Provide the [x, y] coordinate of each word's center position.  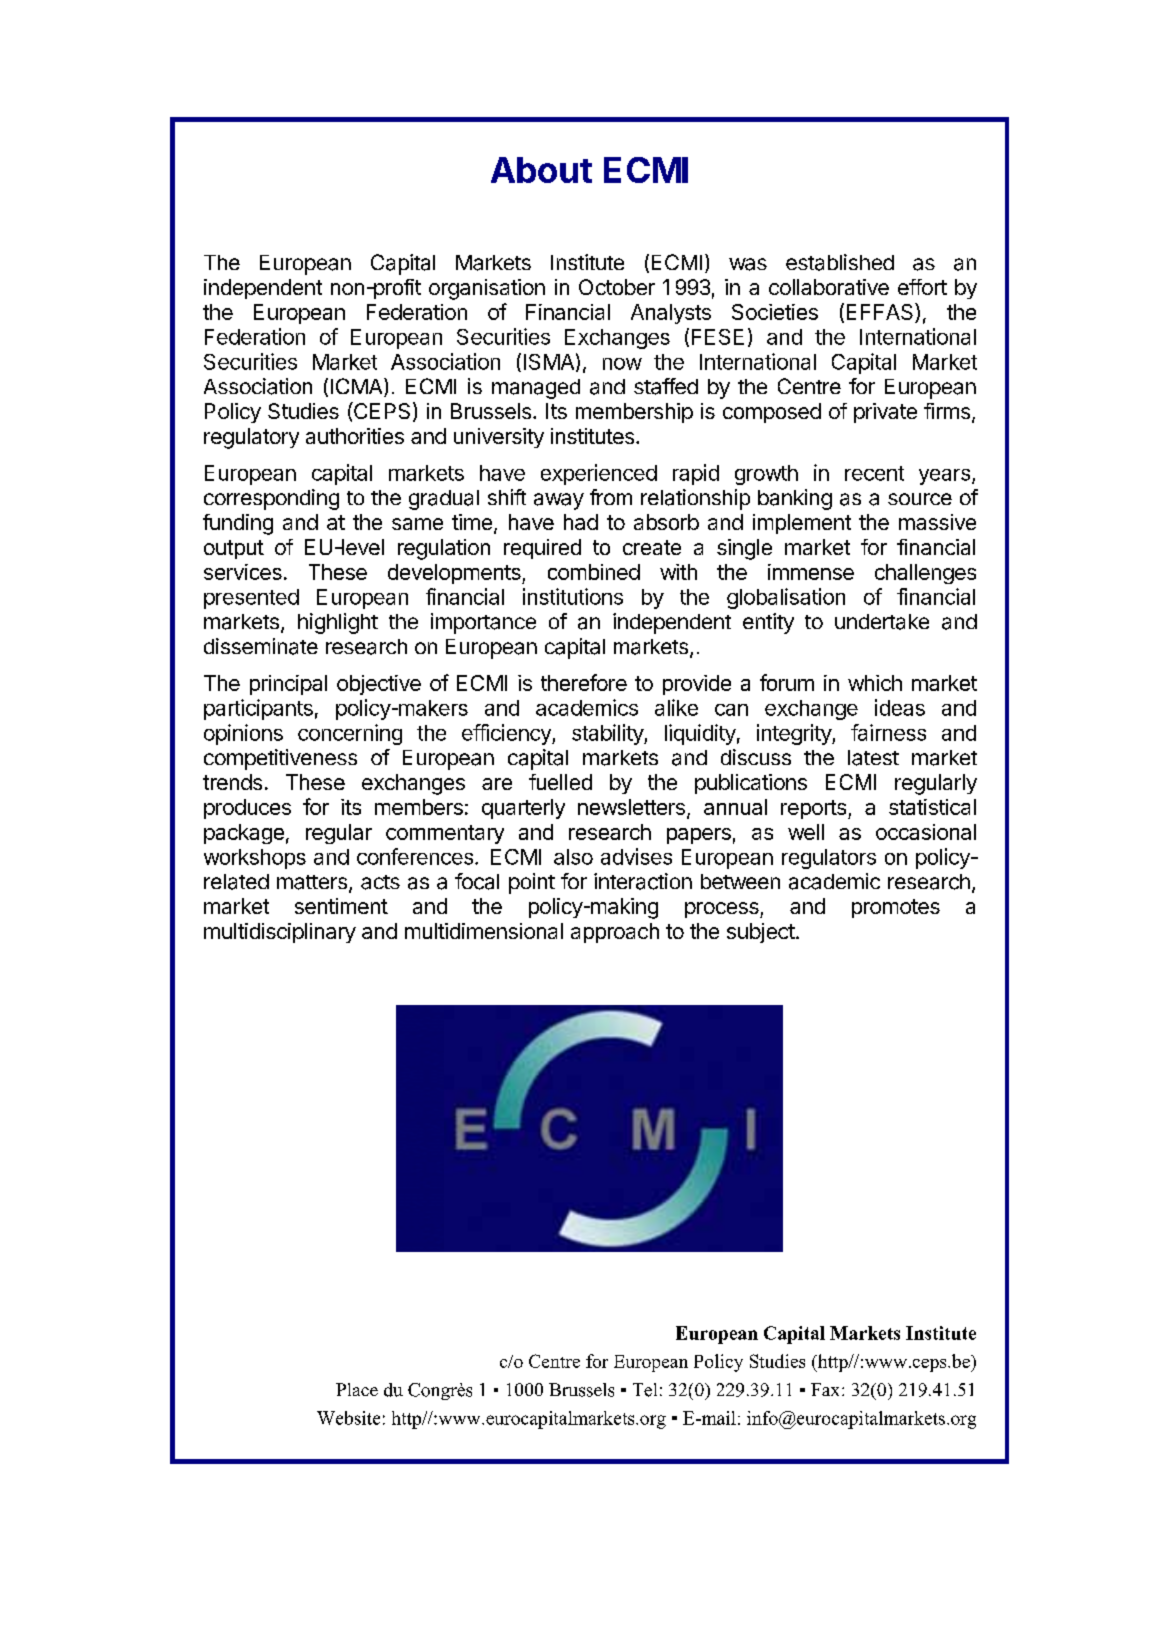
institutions [573, 596]
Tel [645, 1390]
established [840, 262]
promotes [896, 908]
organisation [487, 289]
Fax [827, 1389]
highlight [338, 623]
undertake [882, 622]
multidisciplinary [280, 933]
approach [615, 933]
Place [357, 1389]
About [541, 170]
